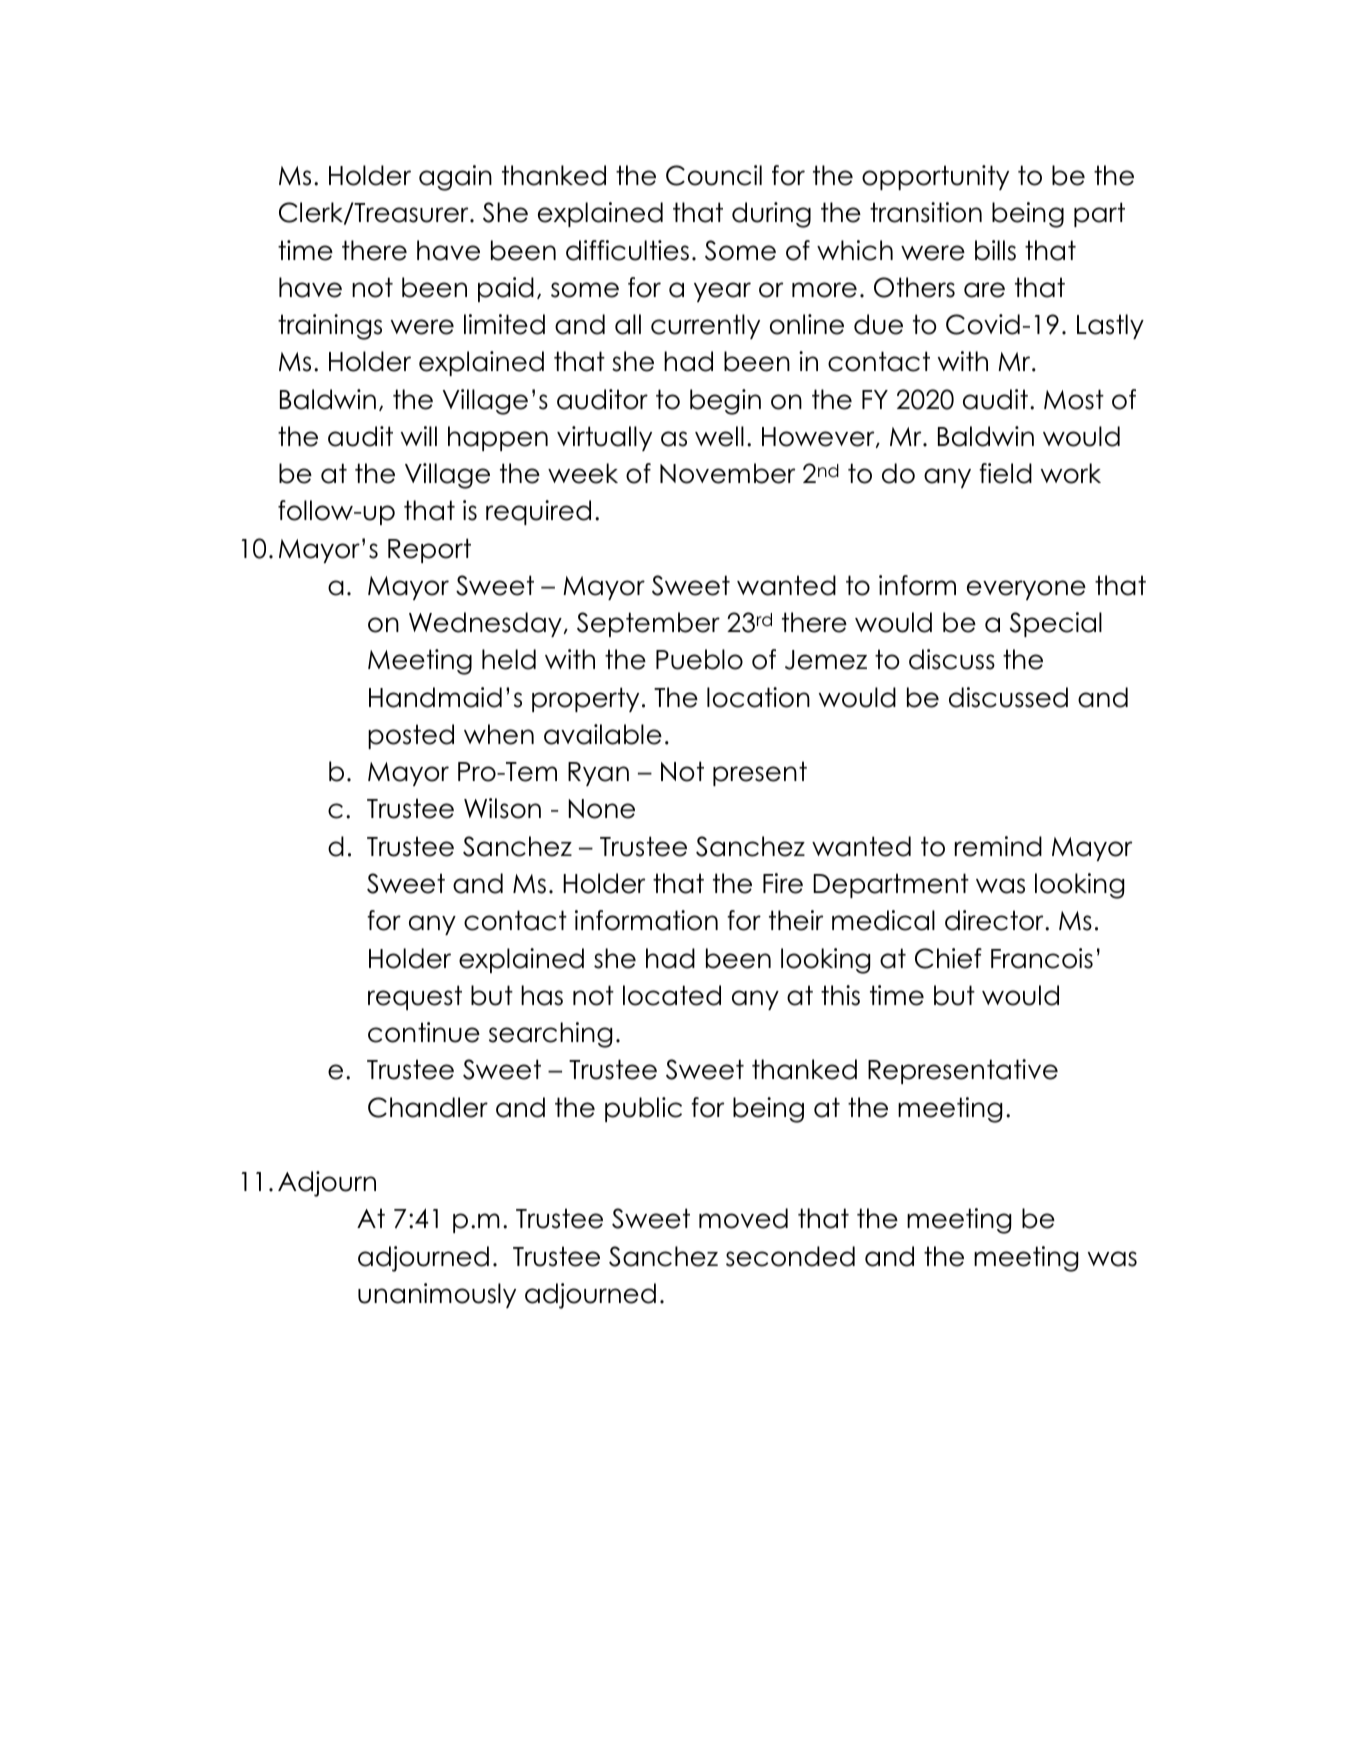  What do you see at coordinates (429, 550) in the image?
I see `Report` at bounding box center [429, 550].
